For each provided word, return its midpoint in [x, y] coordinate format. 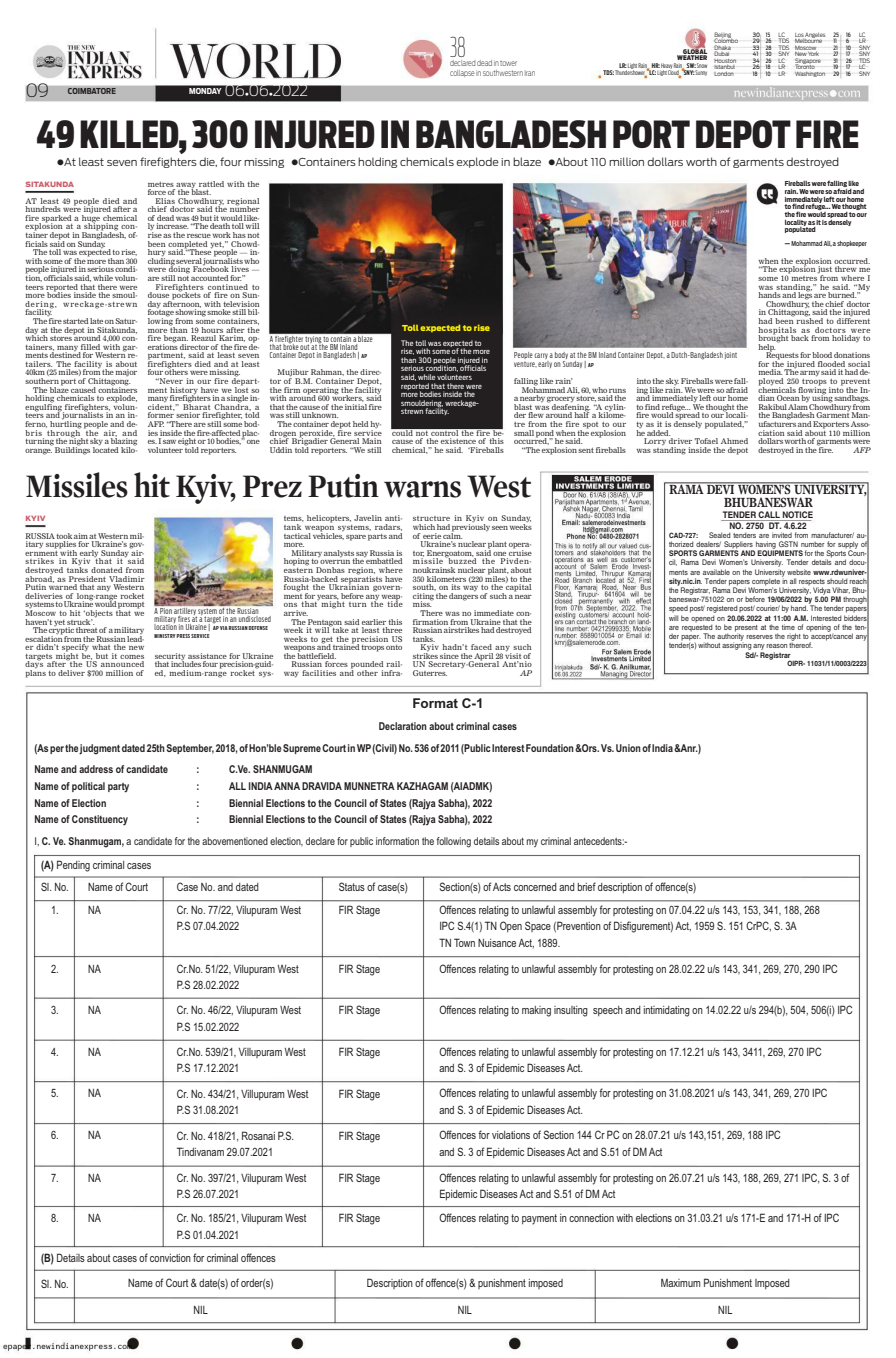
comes [132, 657]
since [449, 656]
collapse [462, 73]
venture [525, 364]
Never [170, 381]
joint [731, 355]
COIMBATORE [91, 91]
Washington [810, 72]
